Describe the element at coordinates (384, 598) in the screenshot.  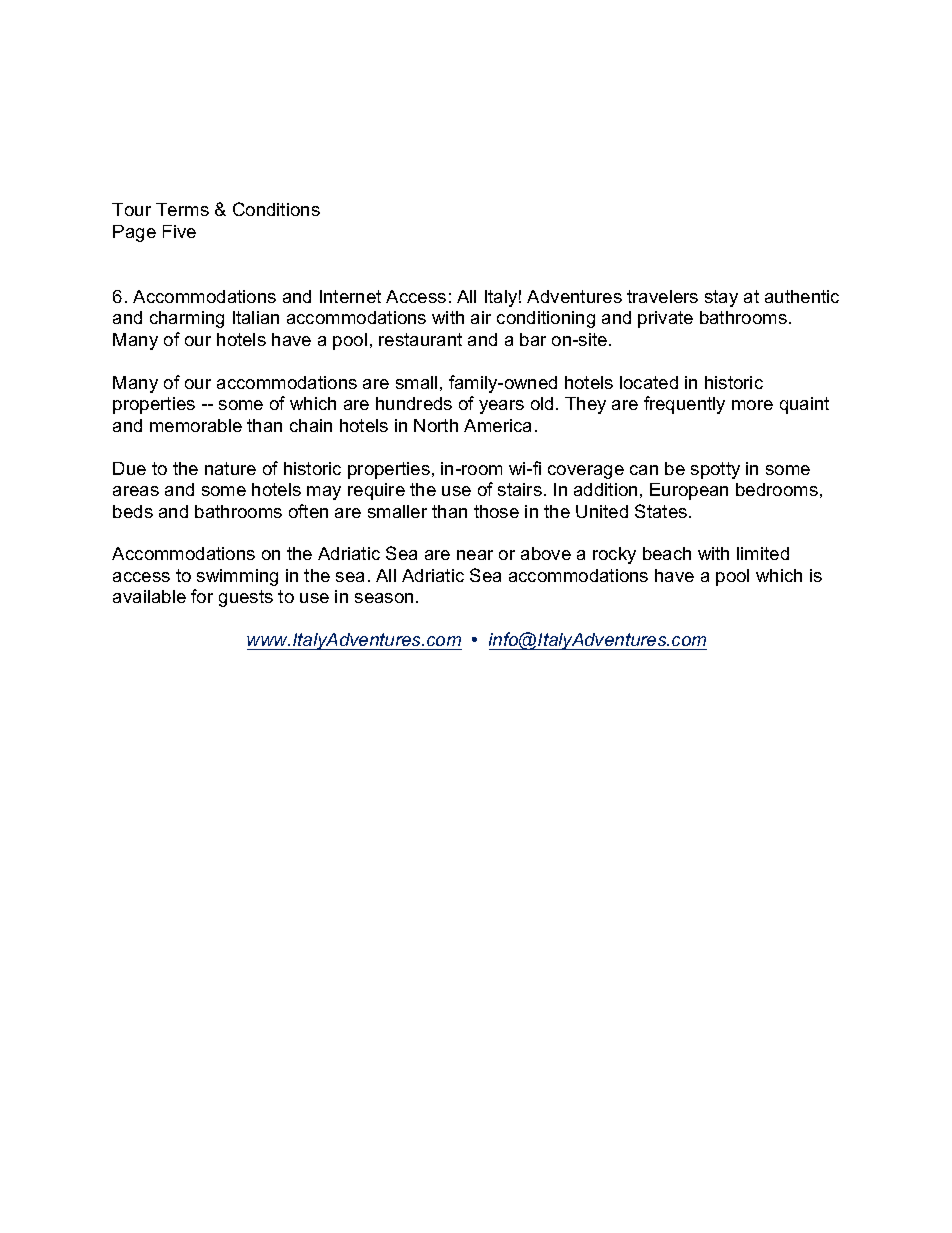
I see `season` at that location.
